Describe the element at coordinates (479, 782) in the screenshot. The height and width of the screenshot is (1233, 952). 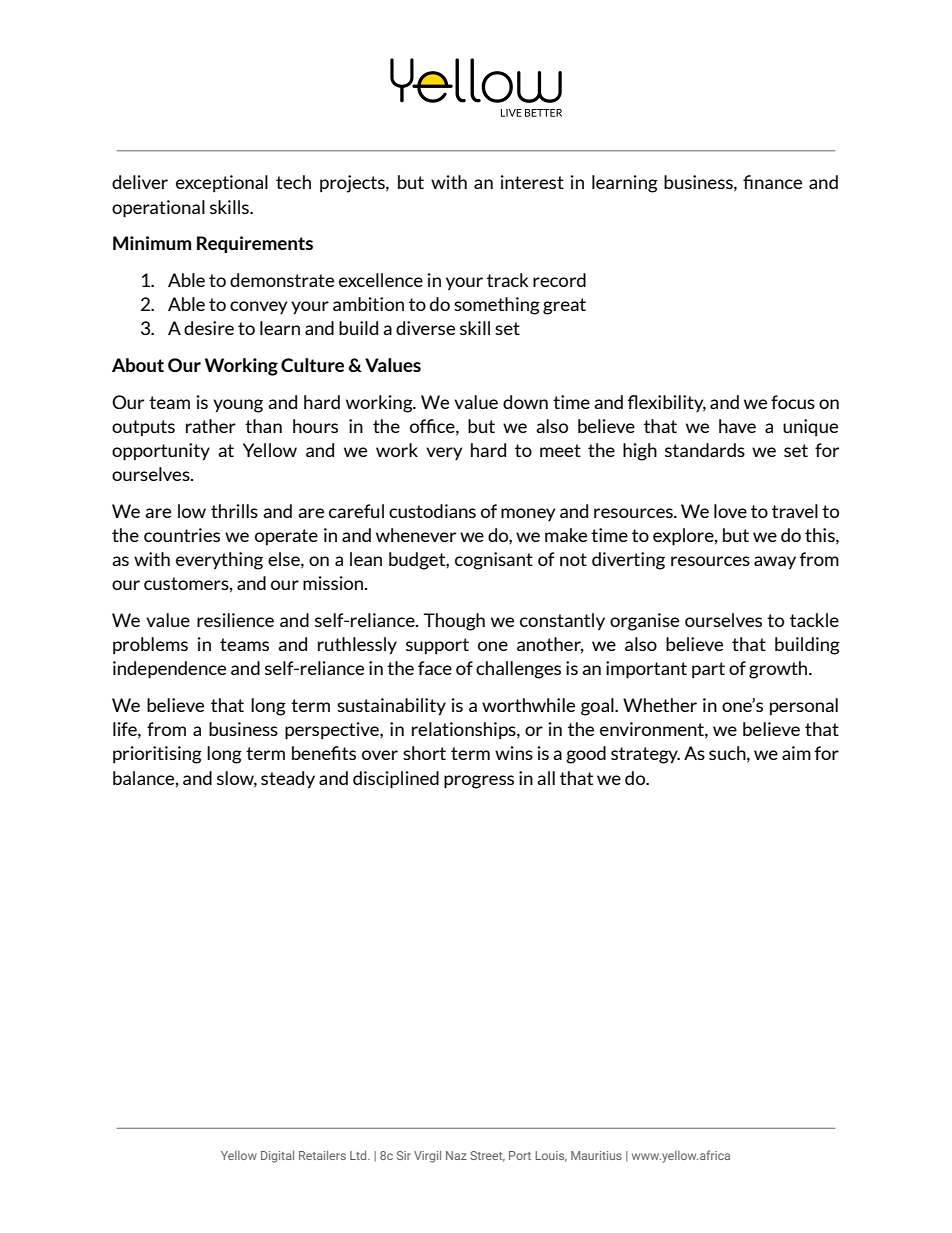
I see `progress` at that location.
